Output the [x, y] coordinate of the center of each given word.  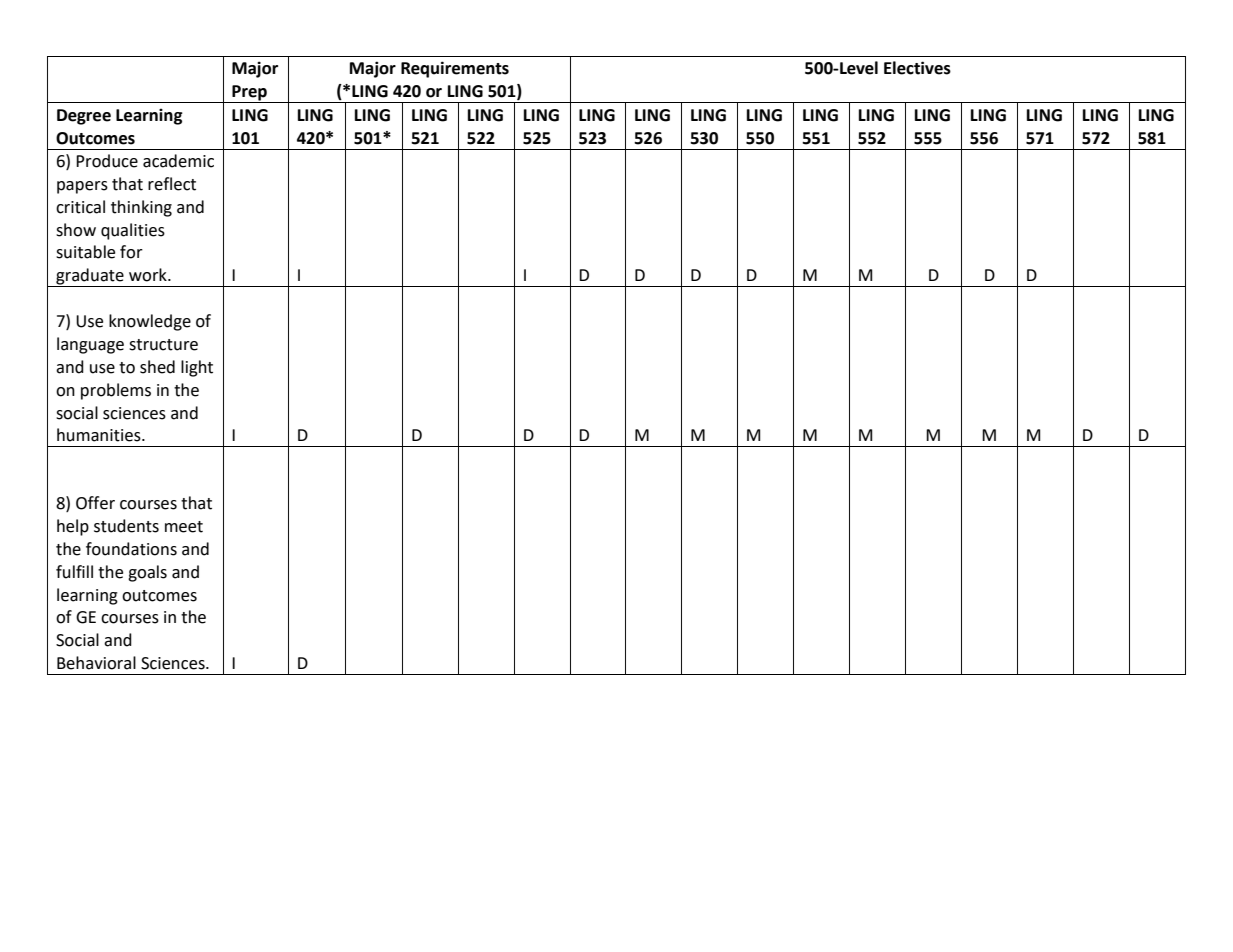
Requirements [455, 69]
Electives [917, 68]
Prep [249, 94]
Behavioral [96, 663]
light [197, 368]
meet [184, 527]
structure [163, 345]
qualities [133, 231]
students [126, 526]
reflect [172, 184]
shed [157, 367]
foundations [131, 549]
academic [178, 161]
